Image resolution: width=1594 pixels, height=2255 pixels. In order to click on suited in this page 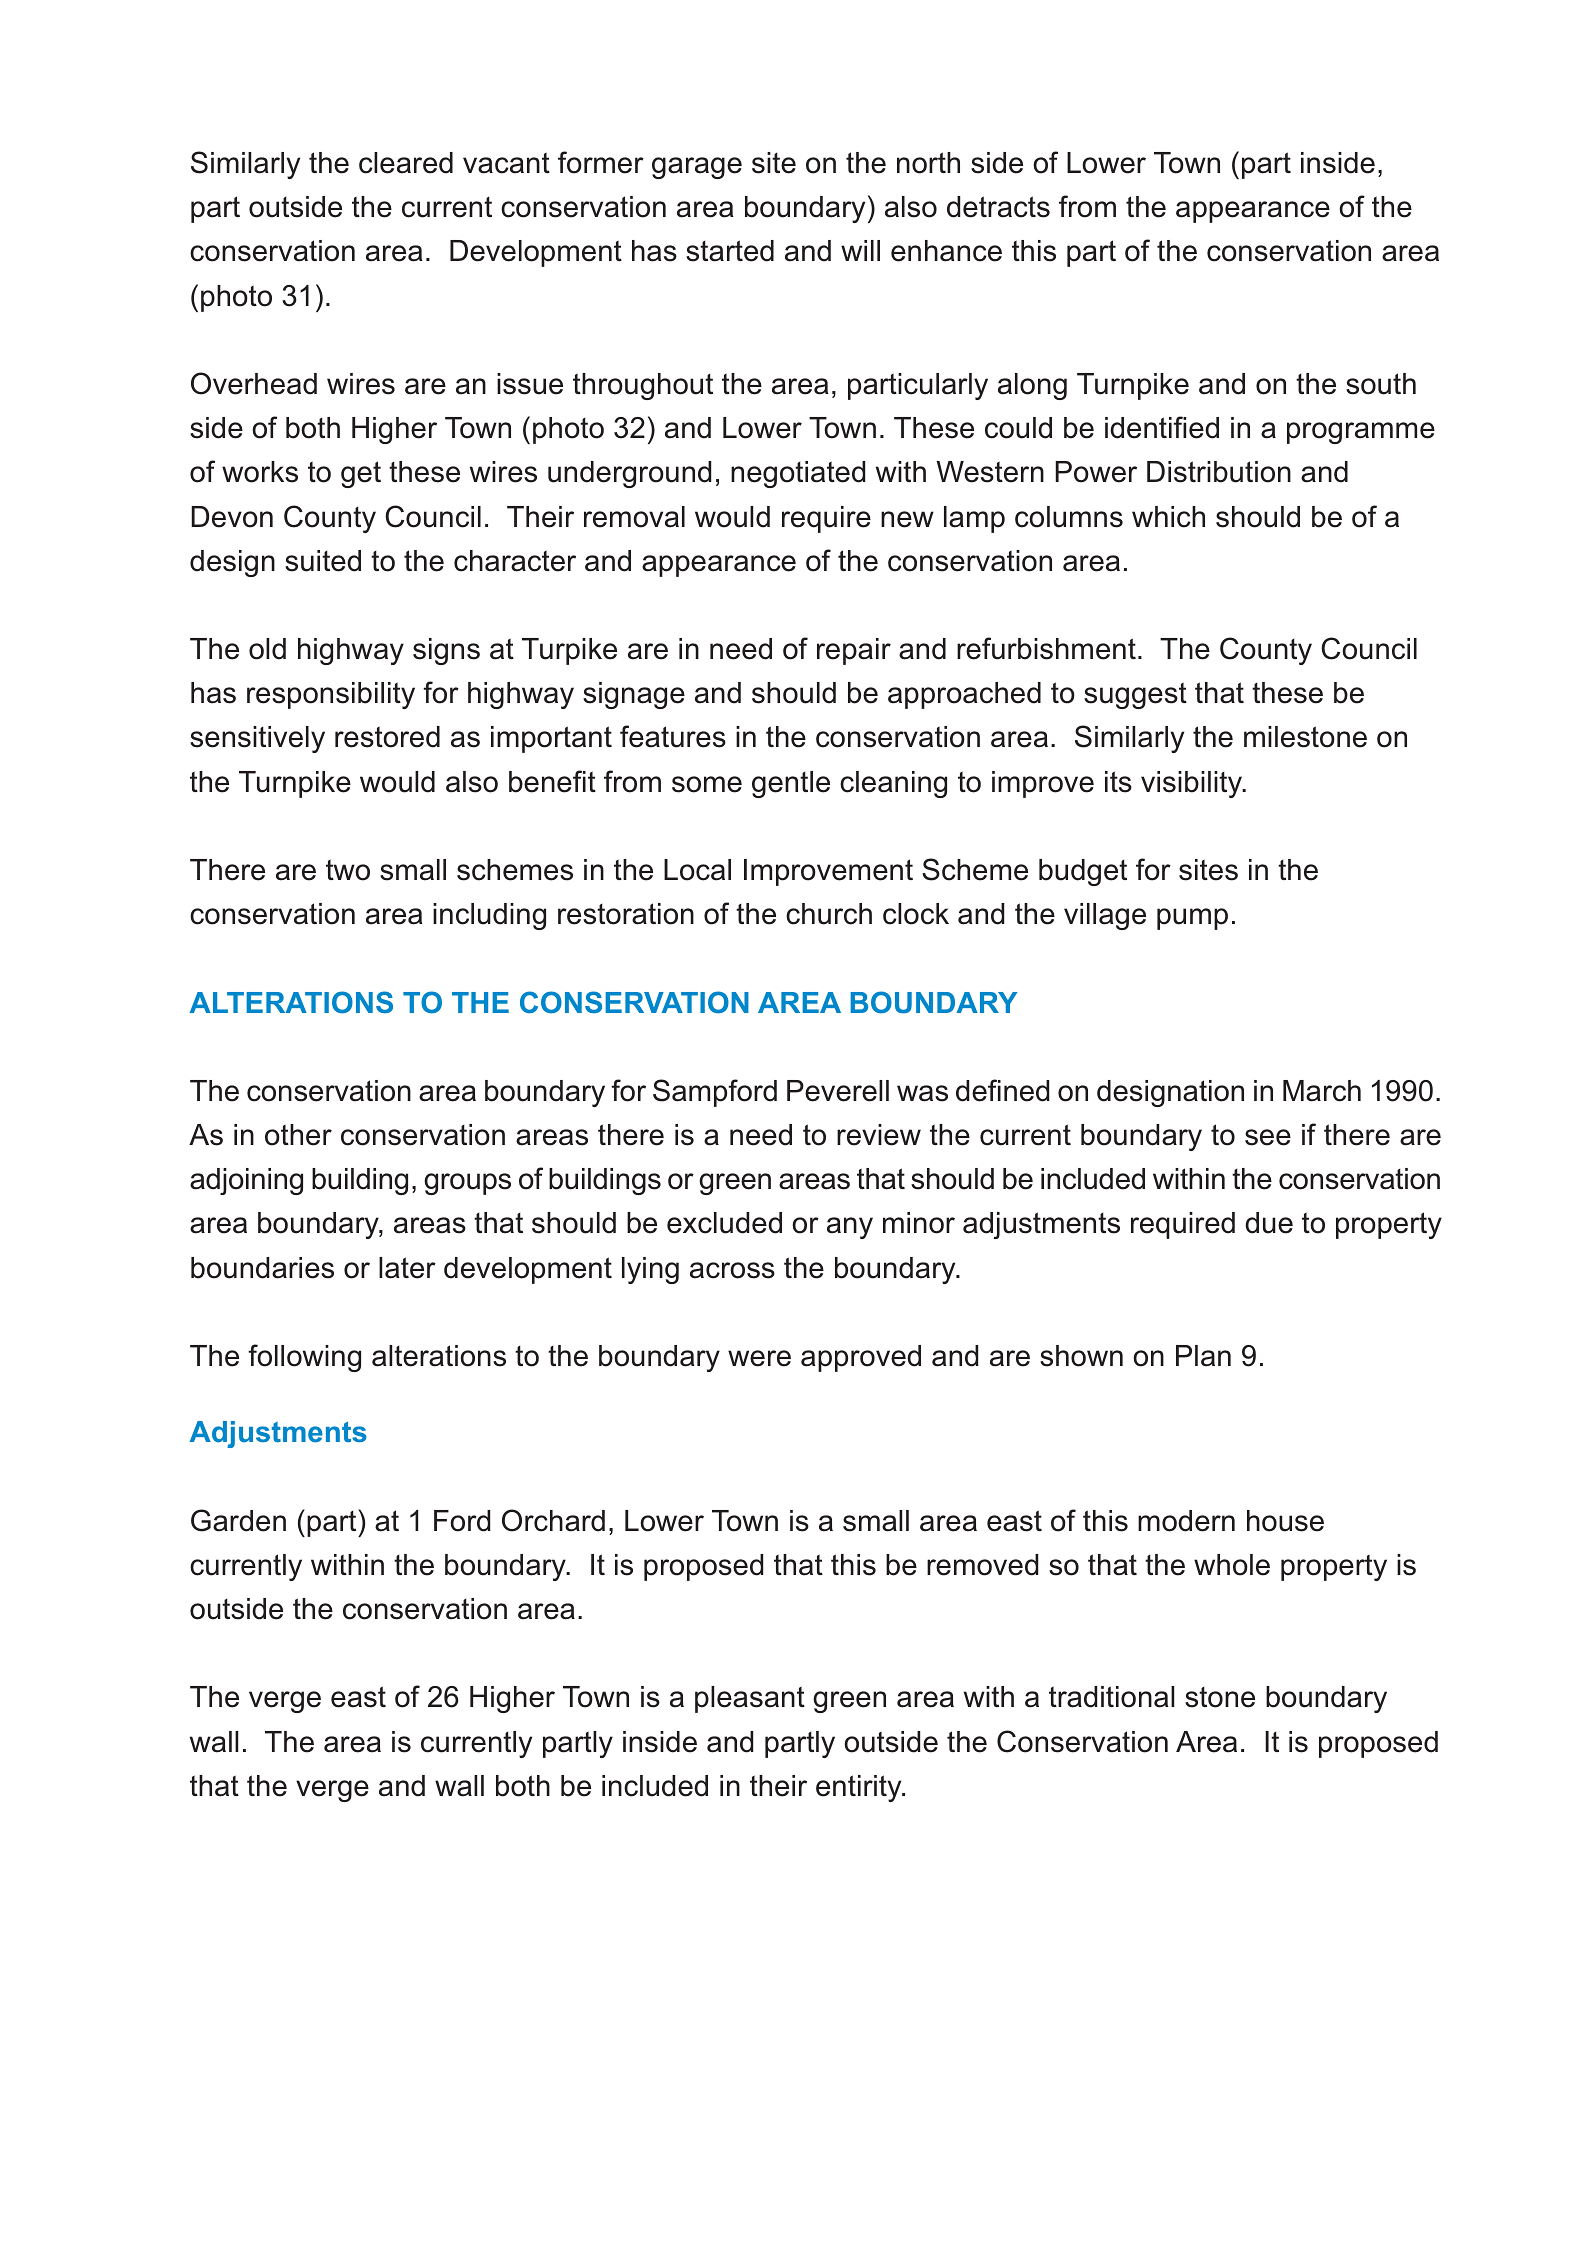, I will do `click(323, 561)`.
